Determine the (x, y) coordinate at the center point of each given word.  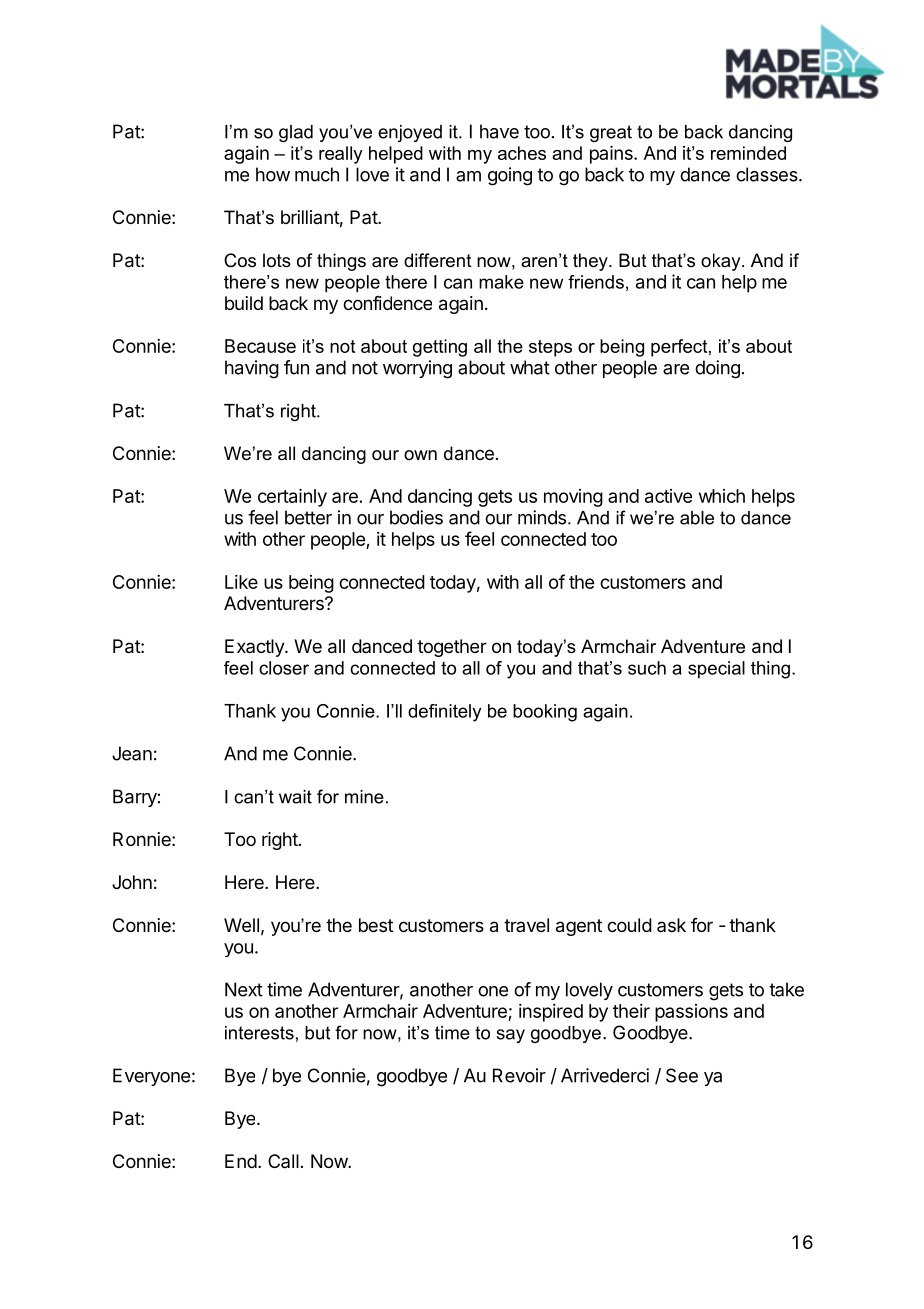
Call (283, 1161)
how (273, 174)
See (682, 1075)
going (510, 176)
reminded (748, 153)
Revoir (519, 1075)
